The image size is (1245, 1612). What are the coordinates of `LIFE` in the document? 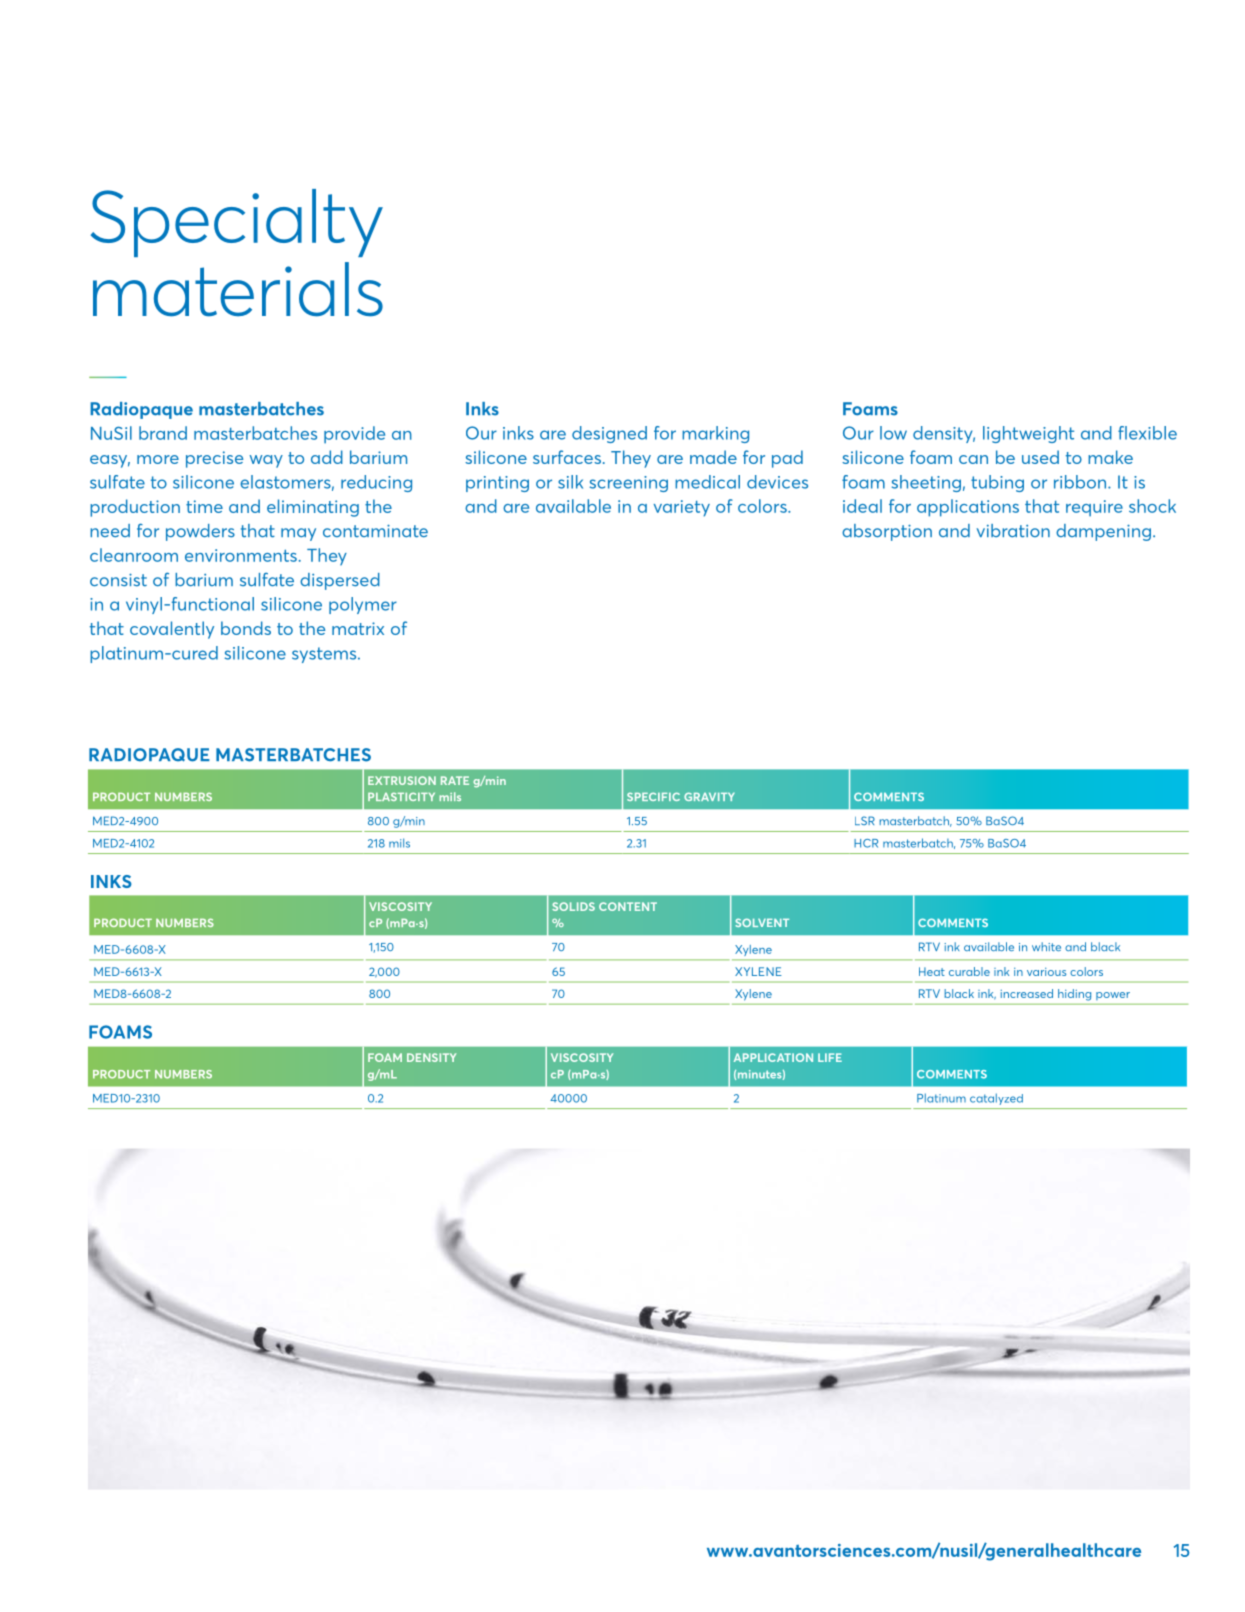 It's located at (830, 1057).
